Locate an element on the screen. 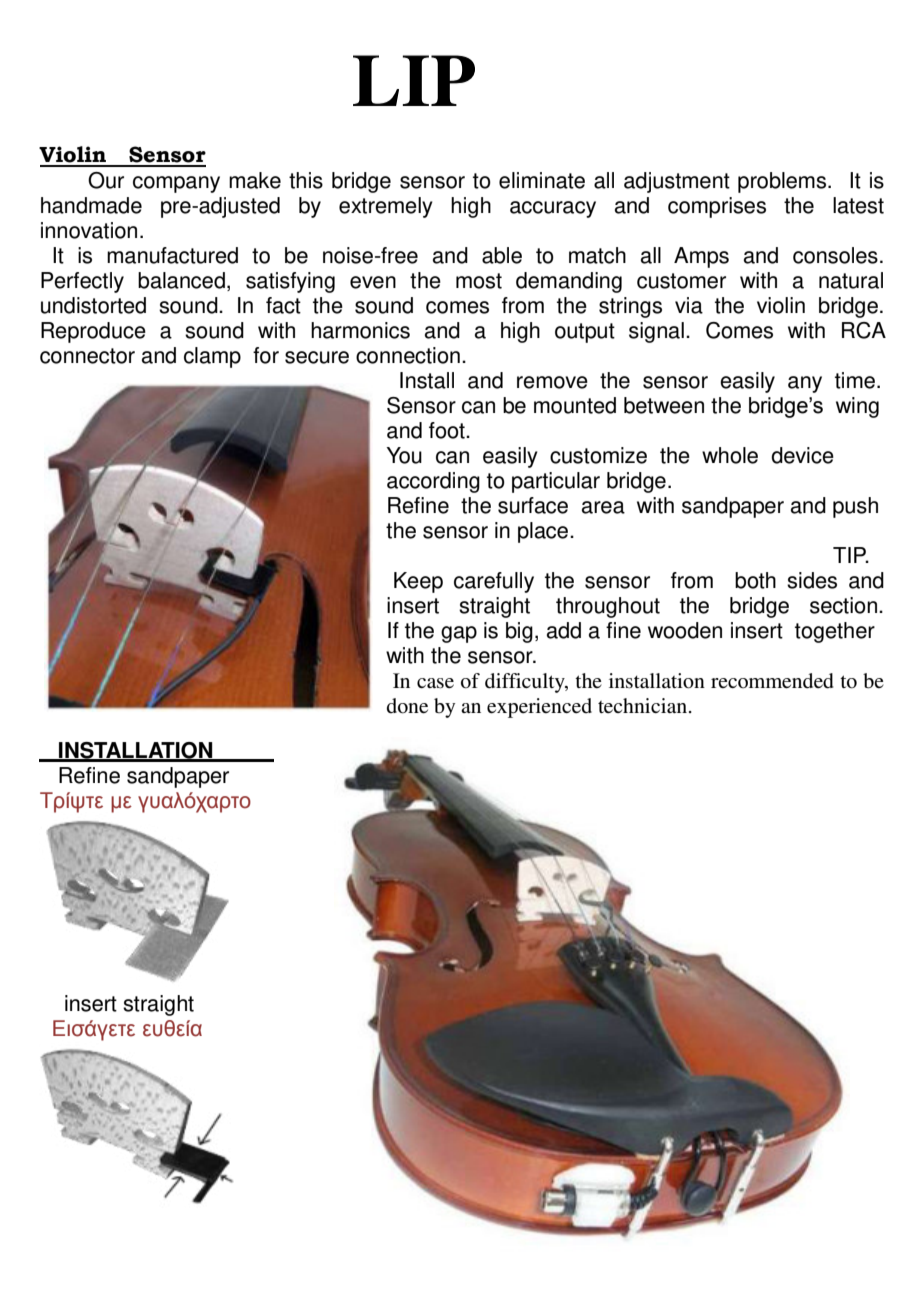  problems is located at coordinates (782, 182).
